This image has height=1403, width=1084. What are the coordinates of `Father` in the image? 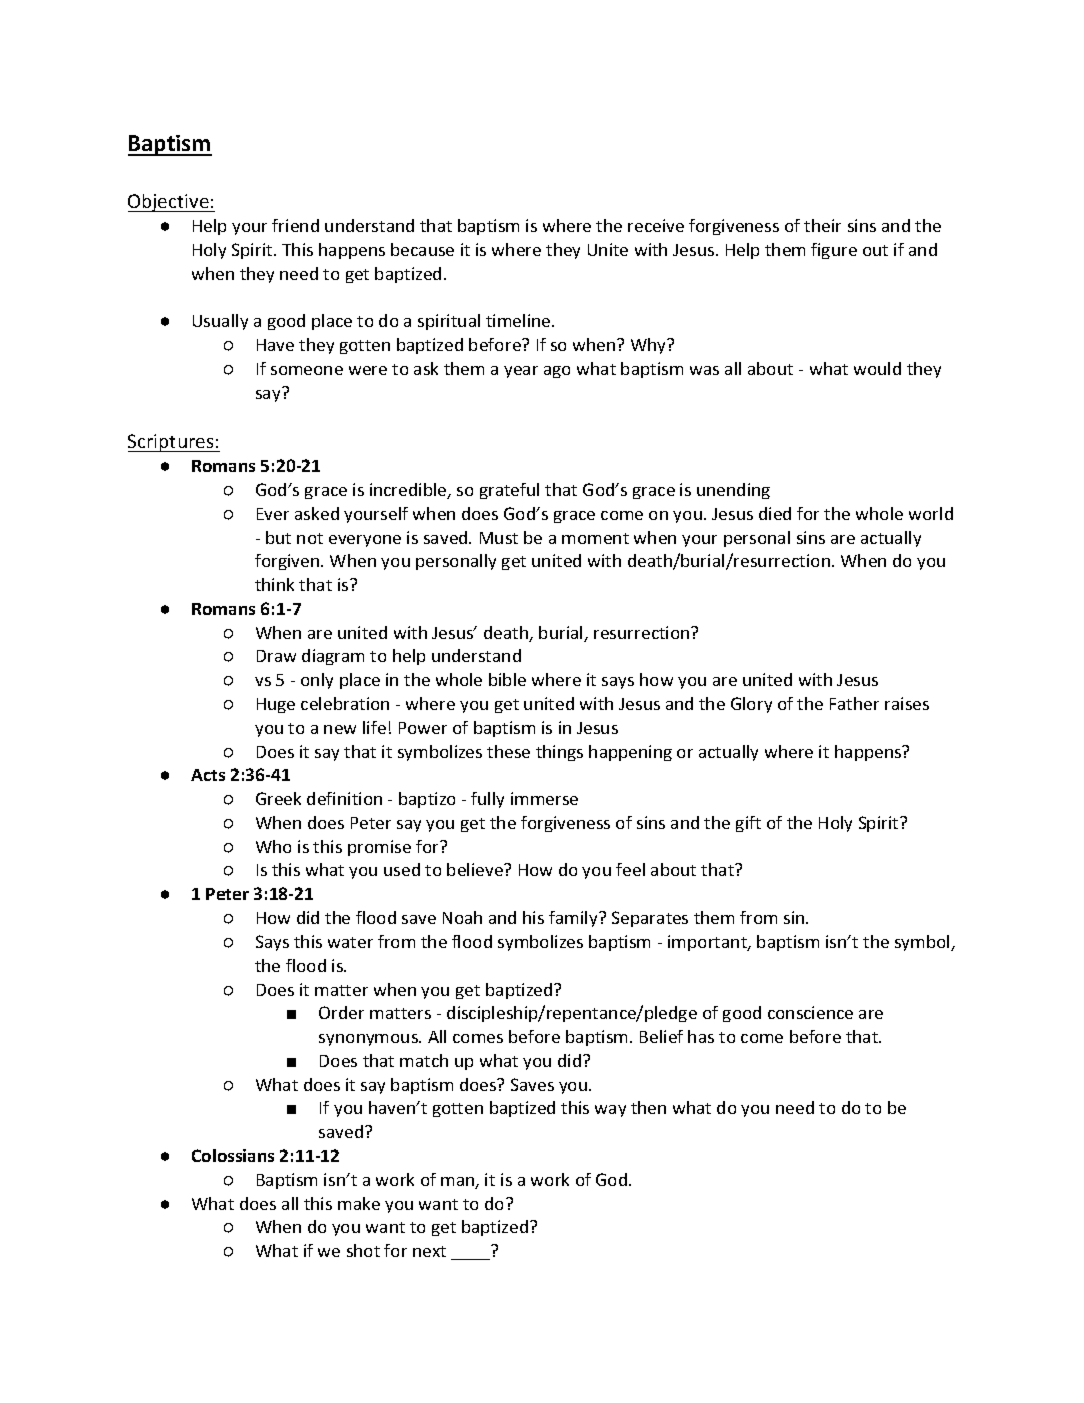 It's located at (854, 703).
